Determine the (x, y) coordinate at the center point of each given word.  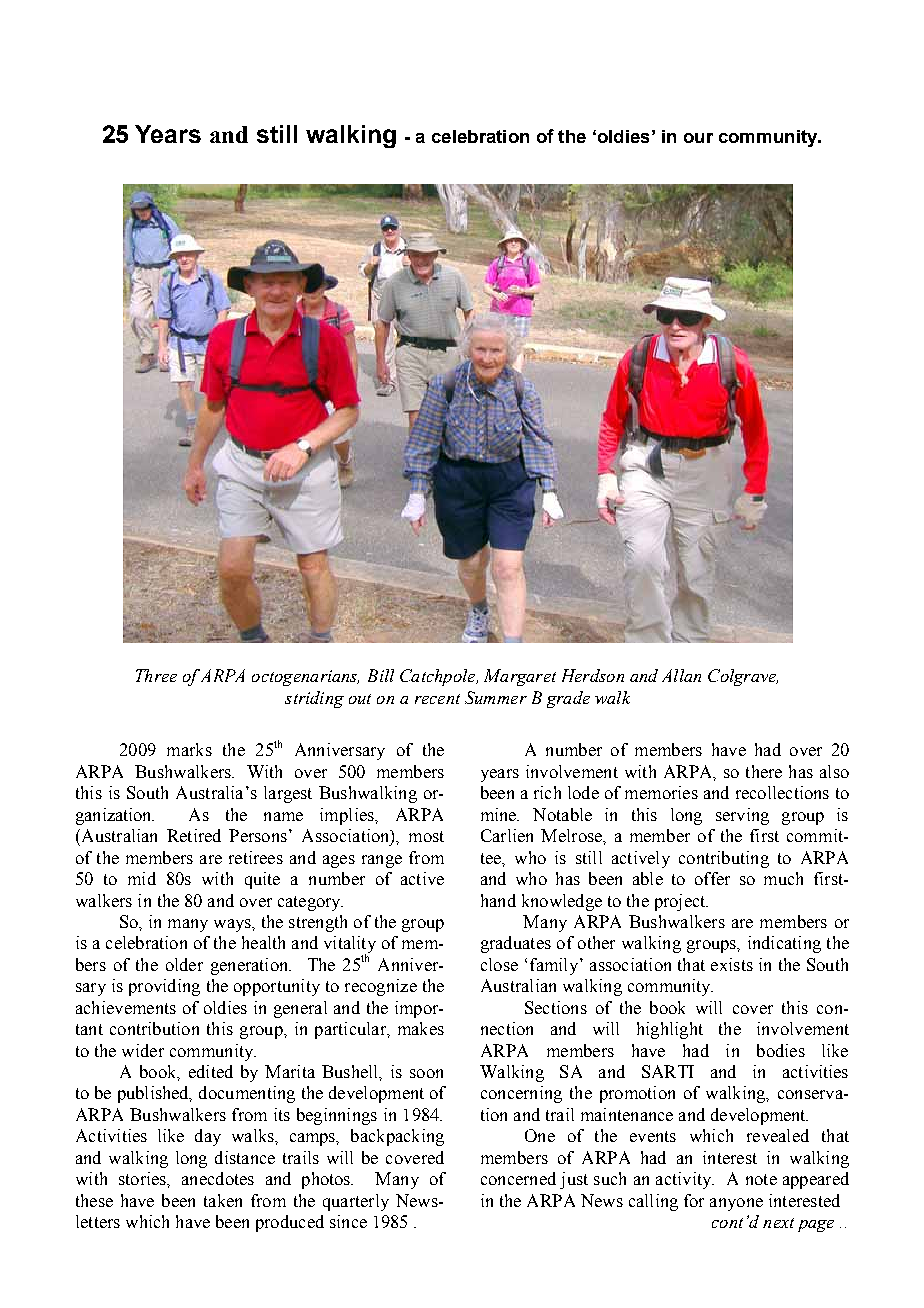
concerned (518, 1178)
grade (568, 699)
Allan (681, 675)
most (426, 836)
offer (712, 878)
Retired (194, 835)
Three (156, 675)
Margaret (520, 677)
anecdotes (218, 1178)
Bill (381, 675)
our (698, 138)
